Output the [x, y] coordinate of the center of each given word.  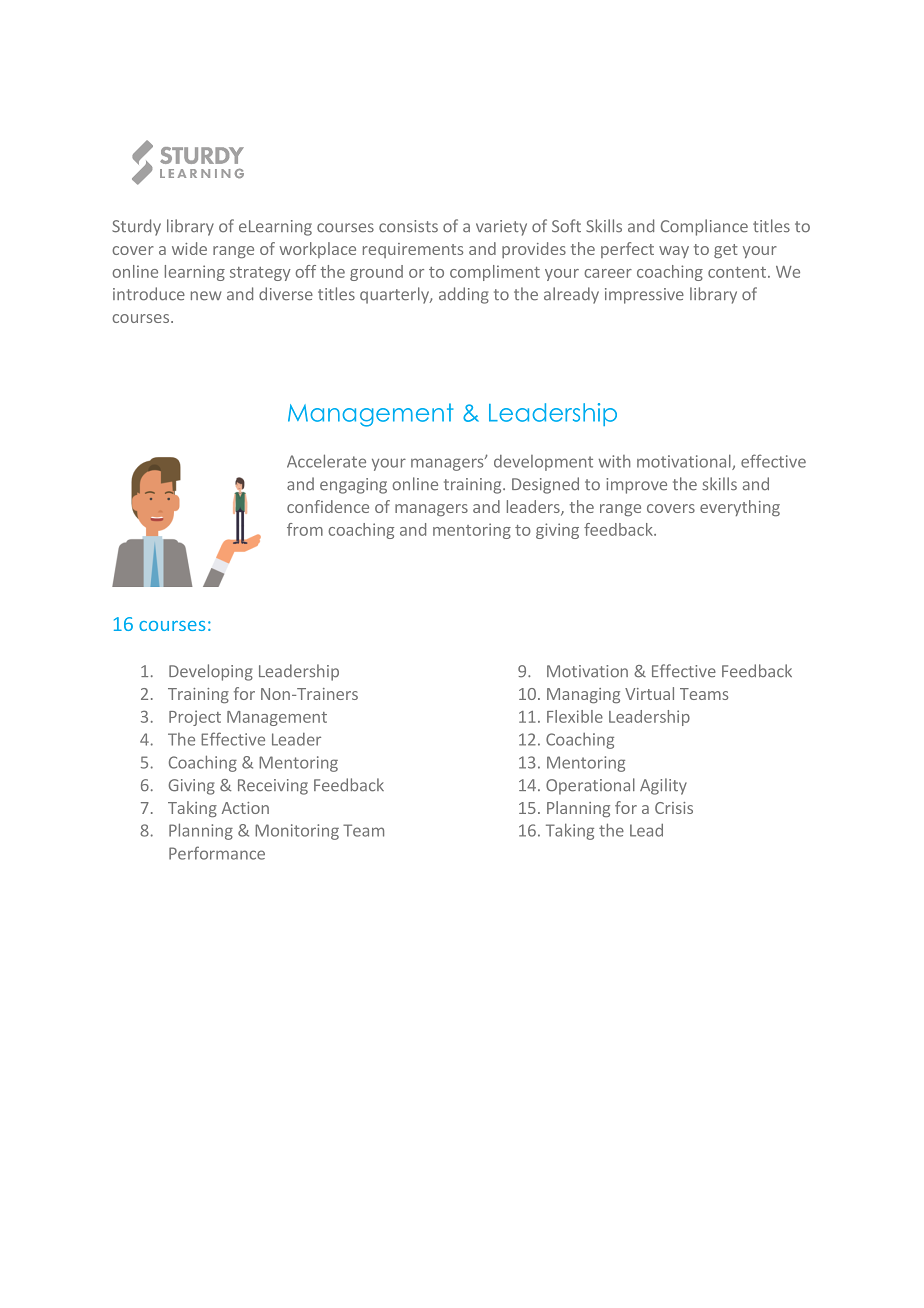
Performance [217, 853]
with [614, 461]
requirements [413, 250]
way [674, 252]
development [543, 463]
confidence [328, 506]
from [305, 529]
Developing [211, 672]
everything [740, 508]
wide [189, 248]
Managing [583, 695]
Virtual [649, 693]
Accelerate [326, 461]
